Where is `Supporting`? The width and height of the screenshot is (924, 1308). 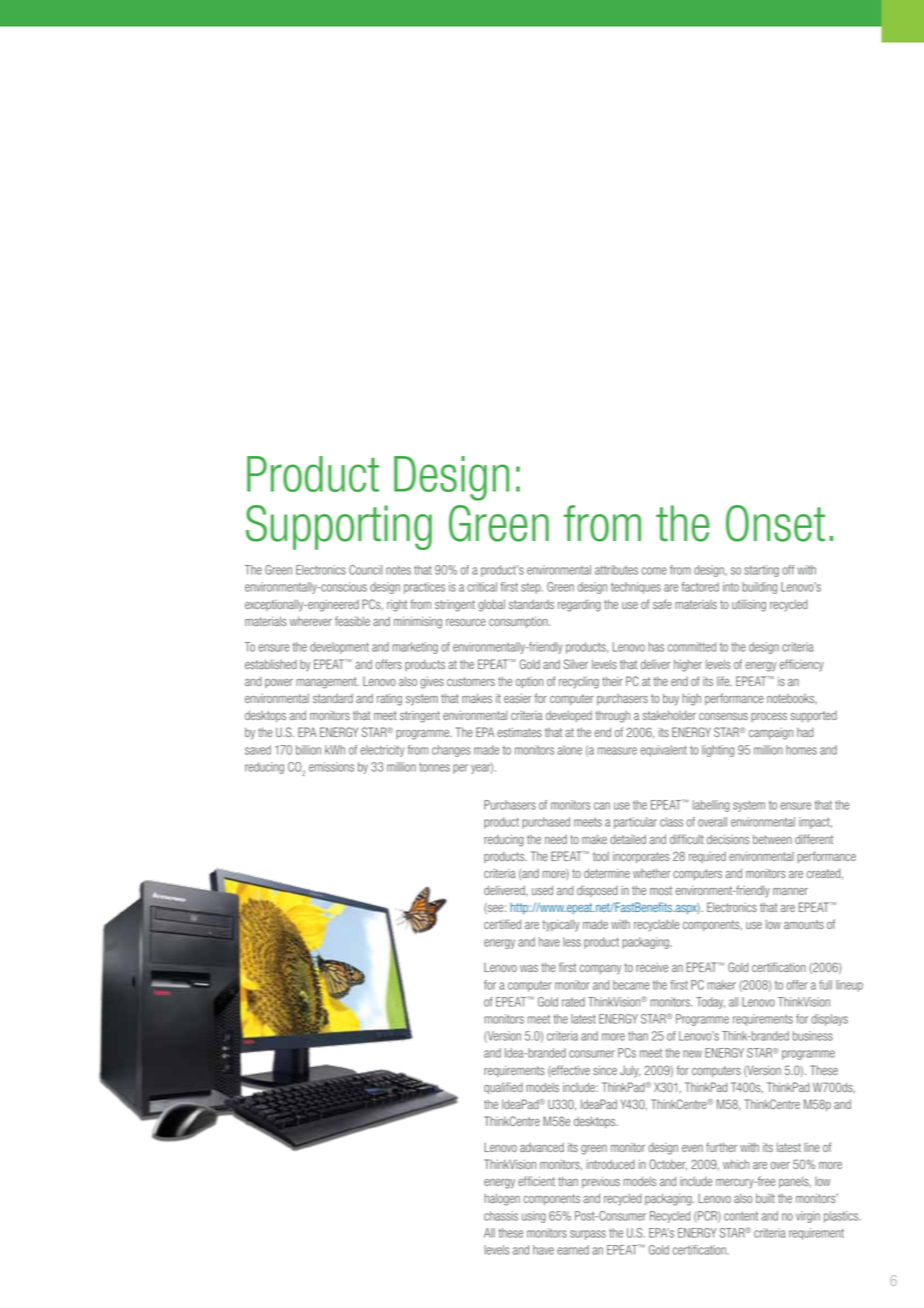
Supporting is located at coordinates (339, 527).
